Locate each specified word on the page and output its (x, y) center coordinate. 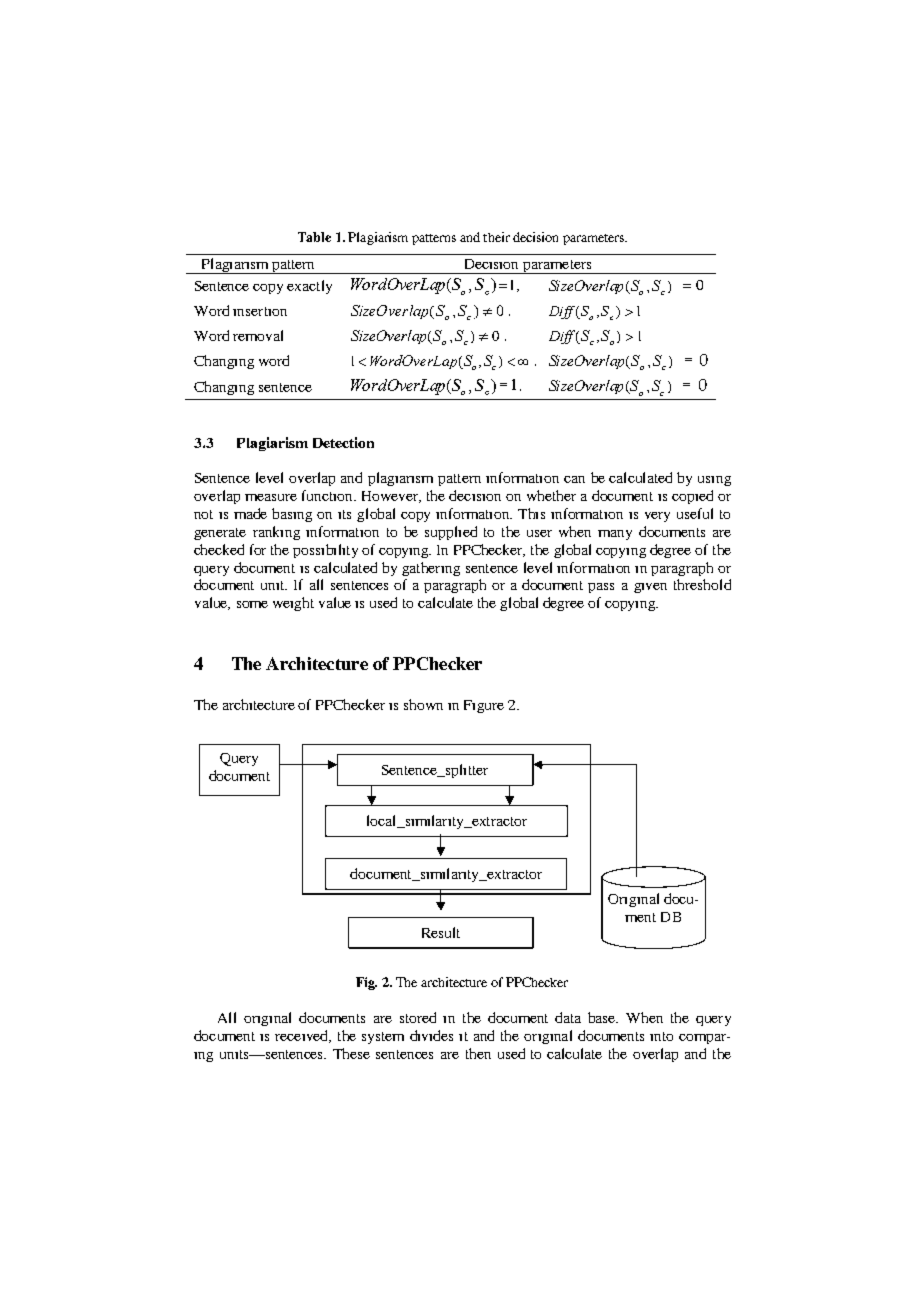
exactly (309, 287)
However (391, 497)
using (714, 481)
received (303, 1036)
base (603, 1017)
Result (441, 932)
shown (423, 704)
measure (271, 497)
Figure (484, 706)
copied (692, 497)
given (650, 588)
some (252, 604)
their (496, 237)
